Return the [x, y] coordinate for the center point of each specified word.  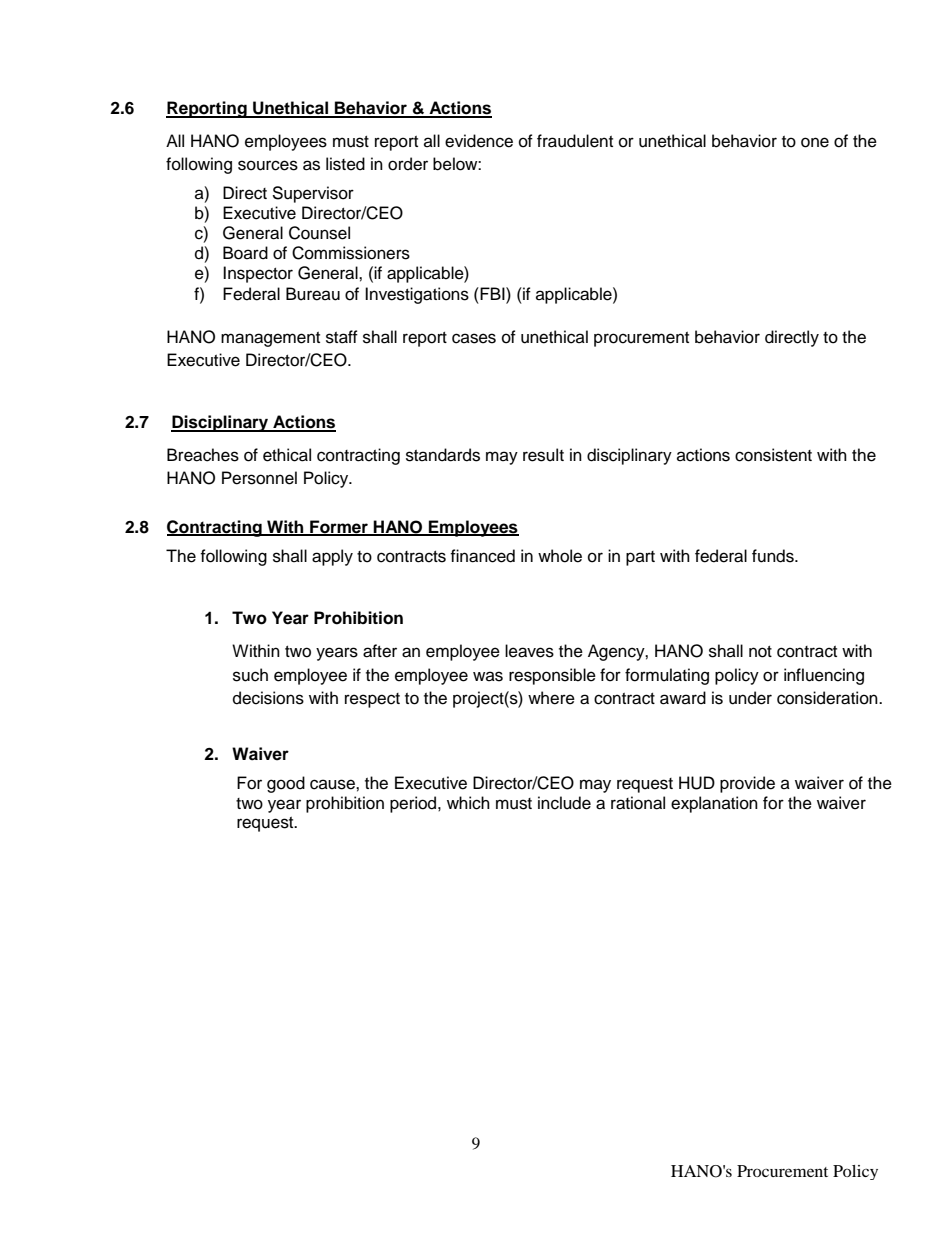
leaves [529, 651]
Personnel [259, 478]
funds [774, 556]
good [286, 784]
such [250, 675]
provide [747, 784]
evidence [479, 141]
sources [268, 165]
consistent [773, 455]
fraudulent [575, 141]
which [468, 803]
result [543, 455]
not [760, 652]
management [270, 339]
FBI [492, 293]
